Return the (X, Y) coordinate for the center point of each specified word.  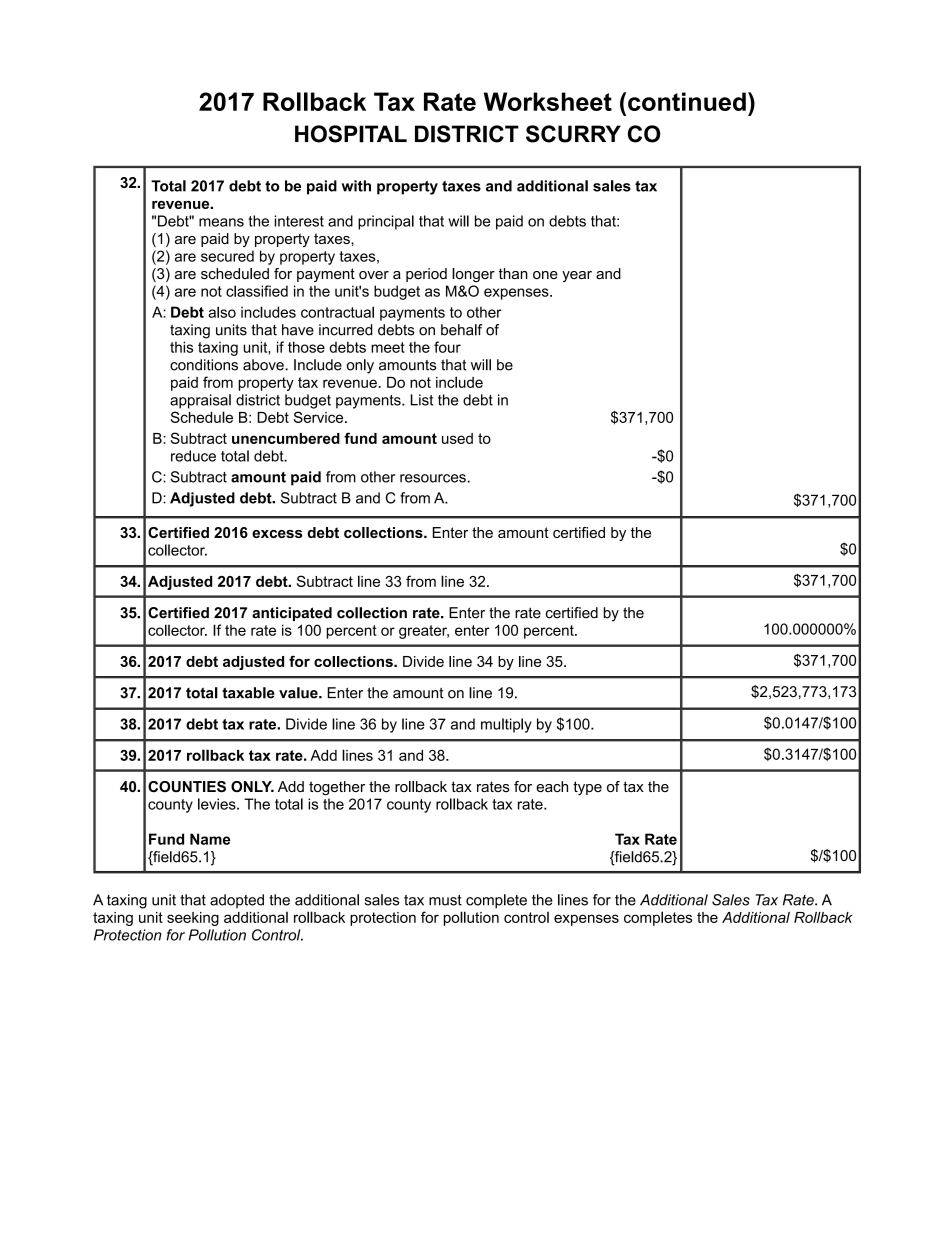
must (445, 900)
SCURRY (573, 134)
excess (277, 534)
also (222, 312)
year (577, 276)
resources (434, 478)
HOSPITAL (351, 134)
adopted (237, 901)
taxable (248, 693)
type (587, 788)
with (356, 186)
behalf (461, 330)
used (457, 438)
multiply (506, 725)
